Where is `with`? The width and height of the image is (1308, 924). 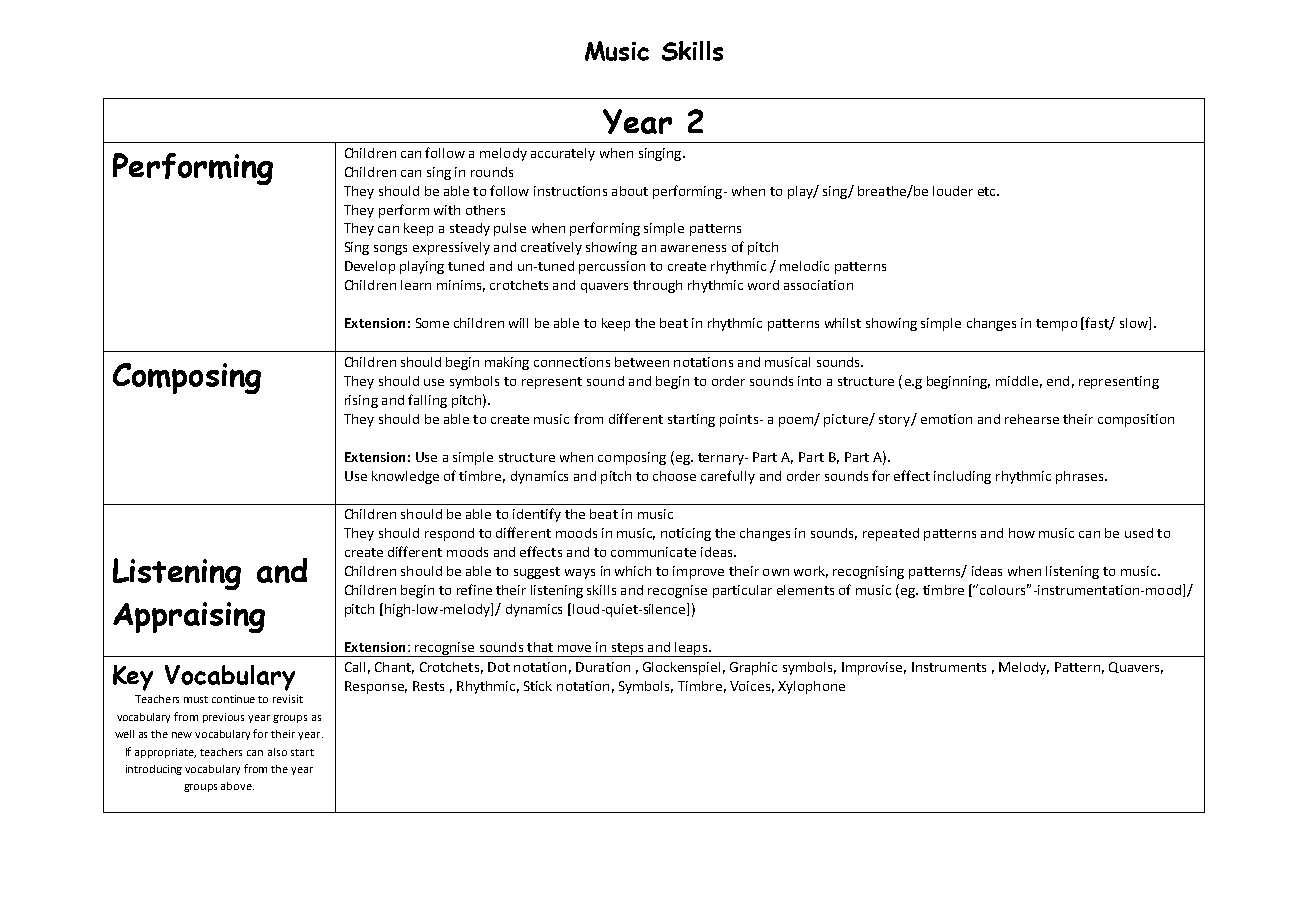 with is located at coordinates (447, 210).
